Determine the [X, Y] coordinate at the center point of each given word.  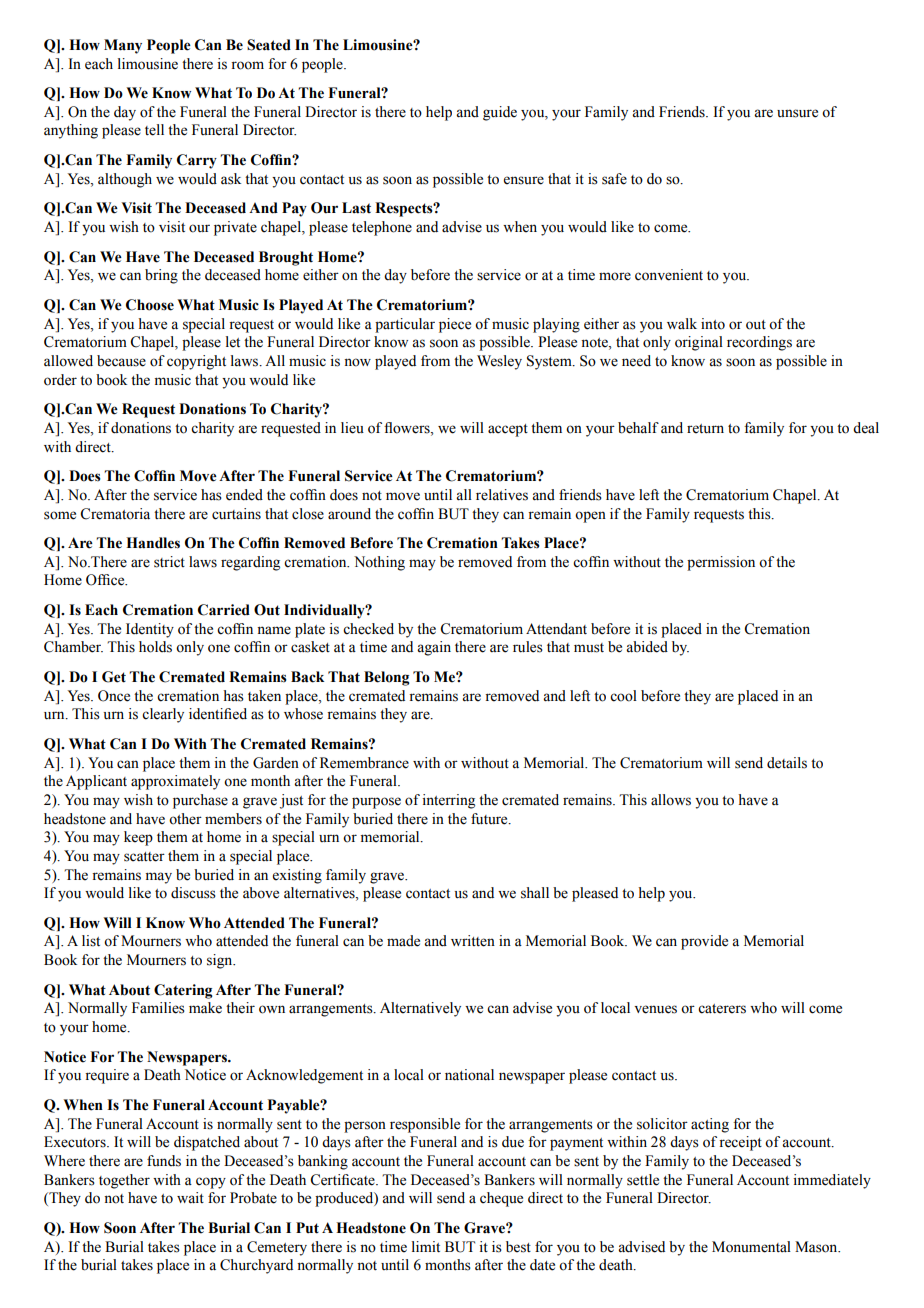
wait [190, 1198]
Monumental [751, 1247]
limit [426, 1246]
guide [500, 113]
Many [123, 46]
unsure [797, 113]
